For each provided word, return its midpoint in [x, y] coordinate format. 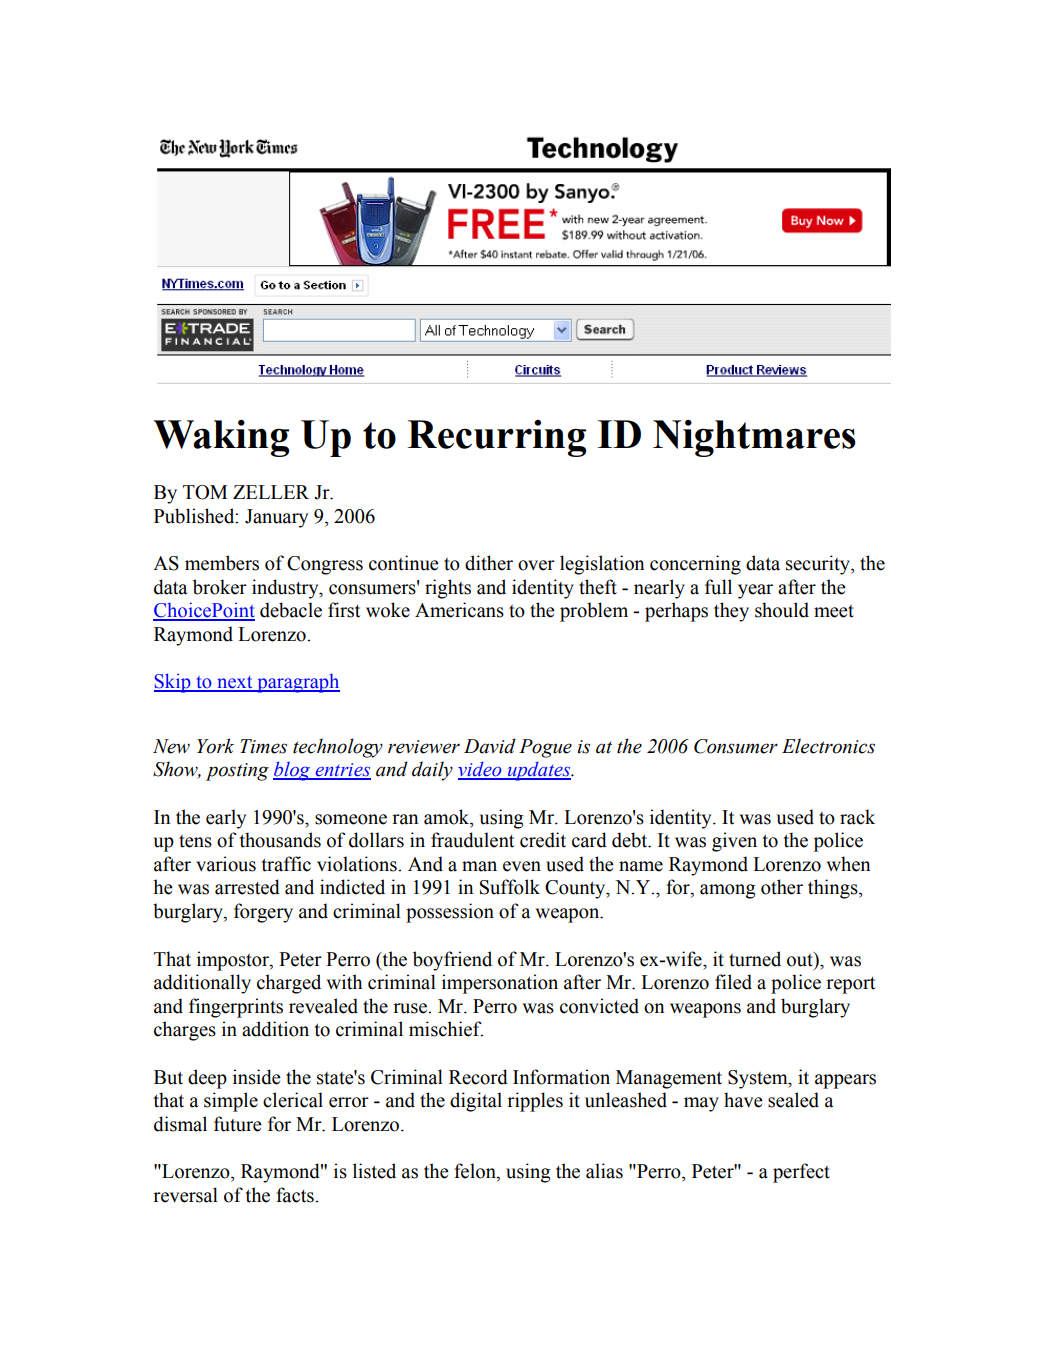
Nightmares [754, 438]
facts [296, 1195]
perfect [801, 1173]
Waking [221, 438]
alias [604, 1171]
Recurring [496, 438]
